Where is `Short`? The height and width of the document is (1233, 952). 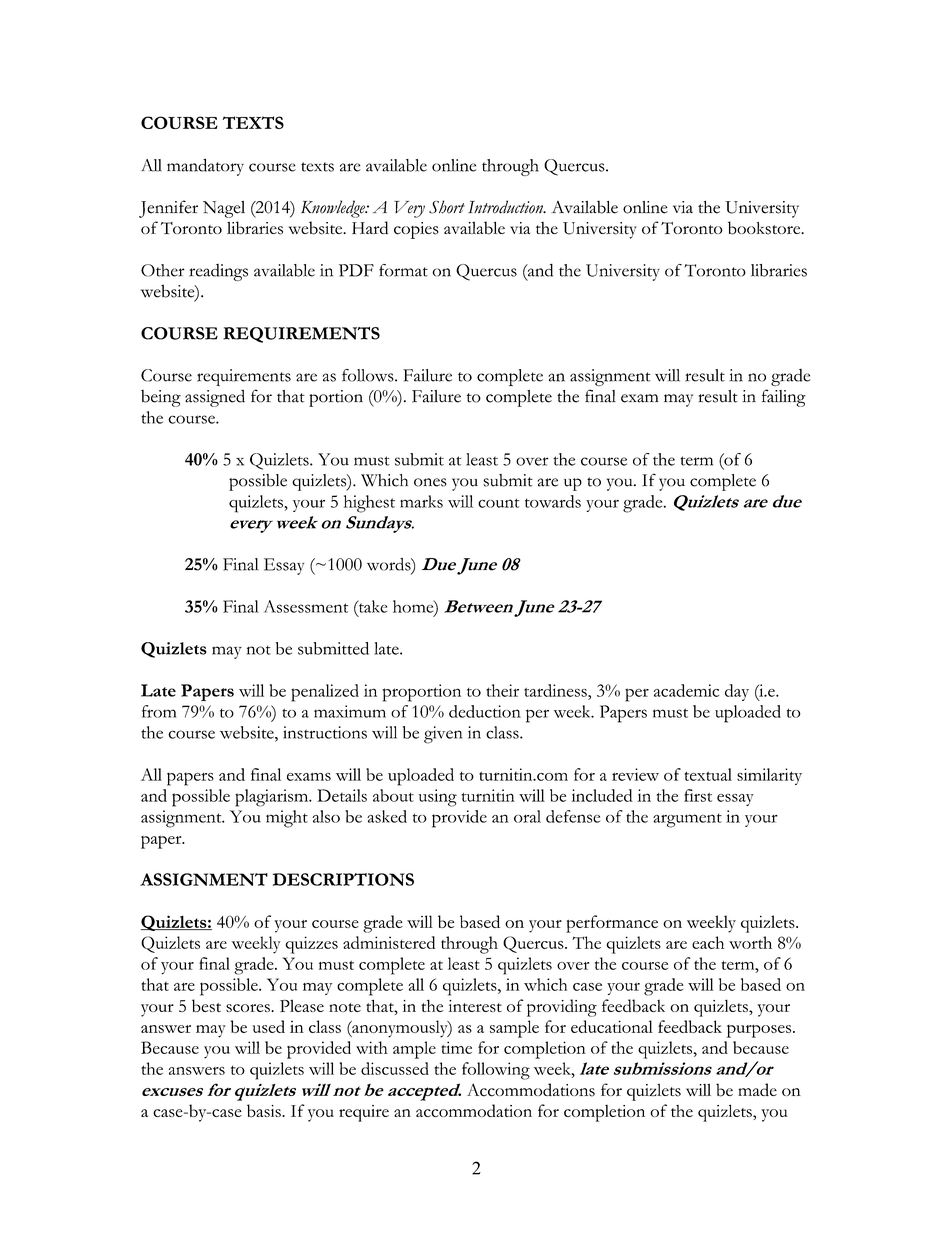
Short is located at coordinates (447, 207).
